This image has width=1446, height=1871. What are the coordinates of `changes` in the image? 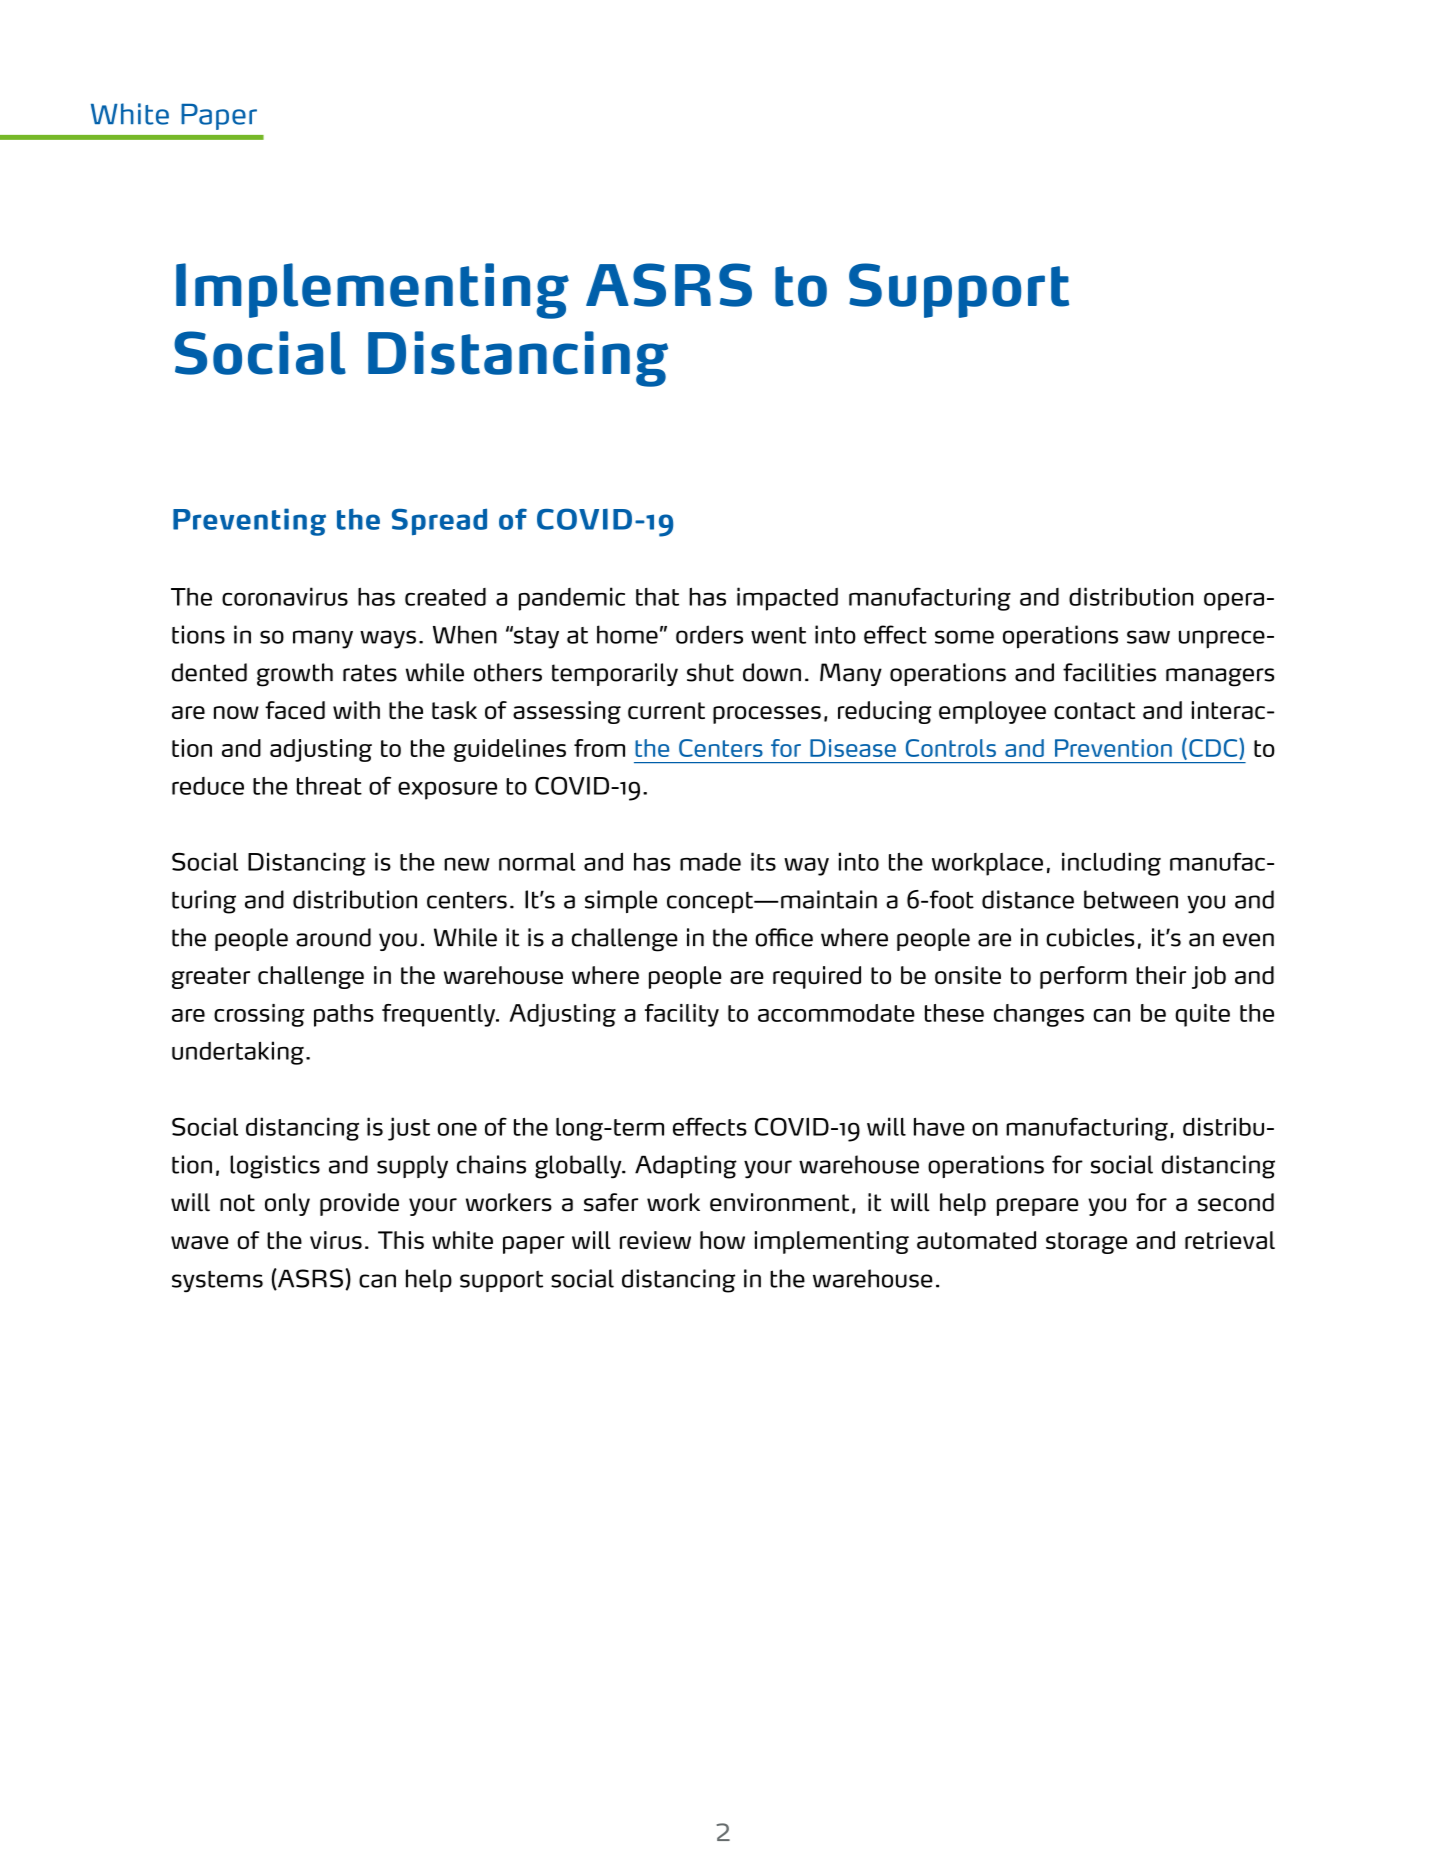 It's located at (1039, 1015).
